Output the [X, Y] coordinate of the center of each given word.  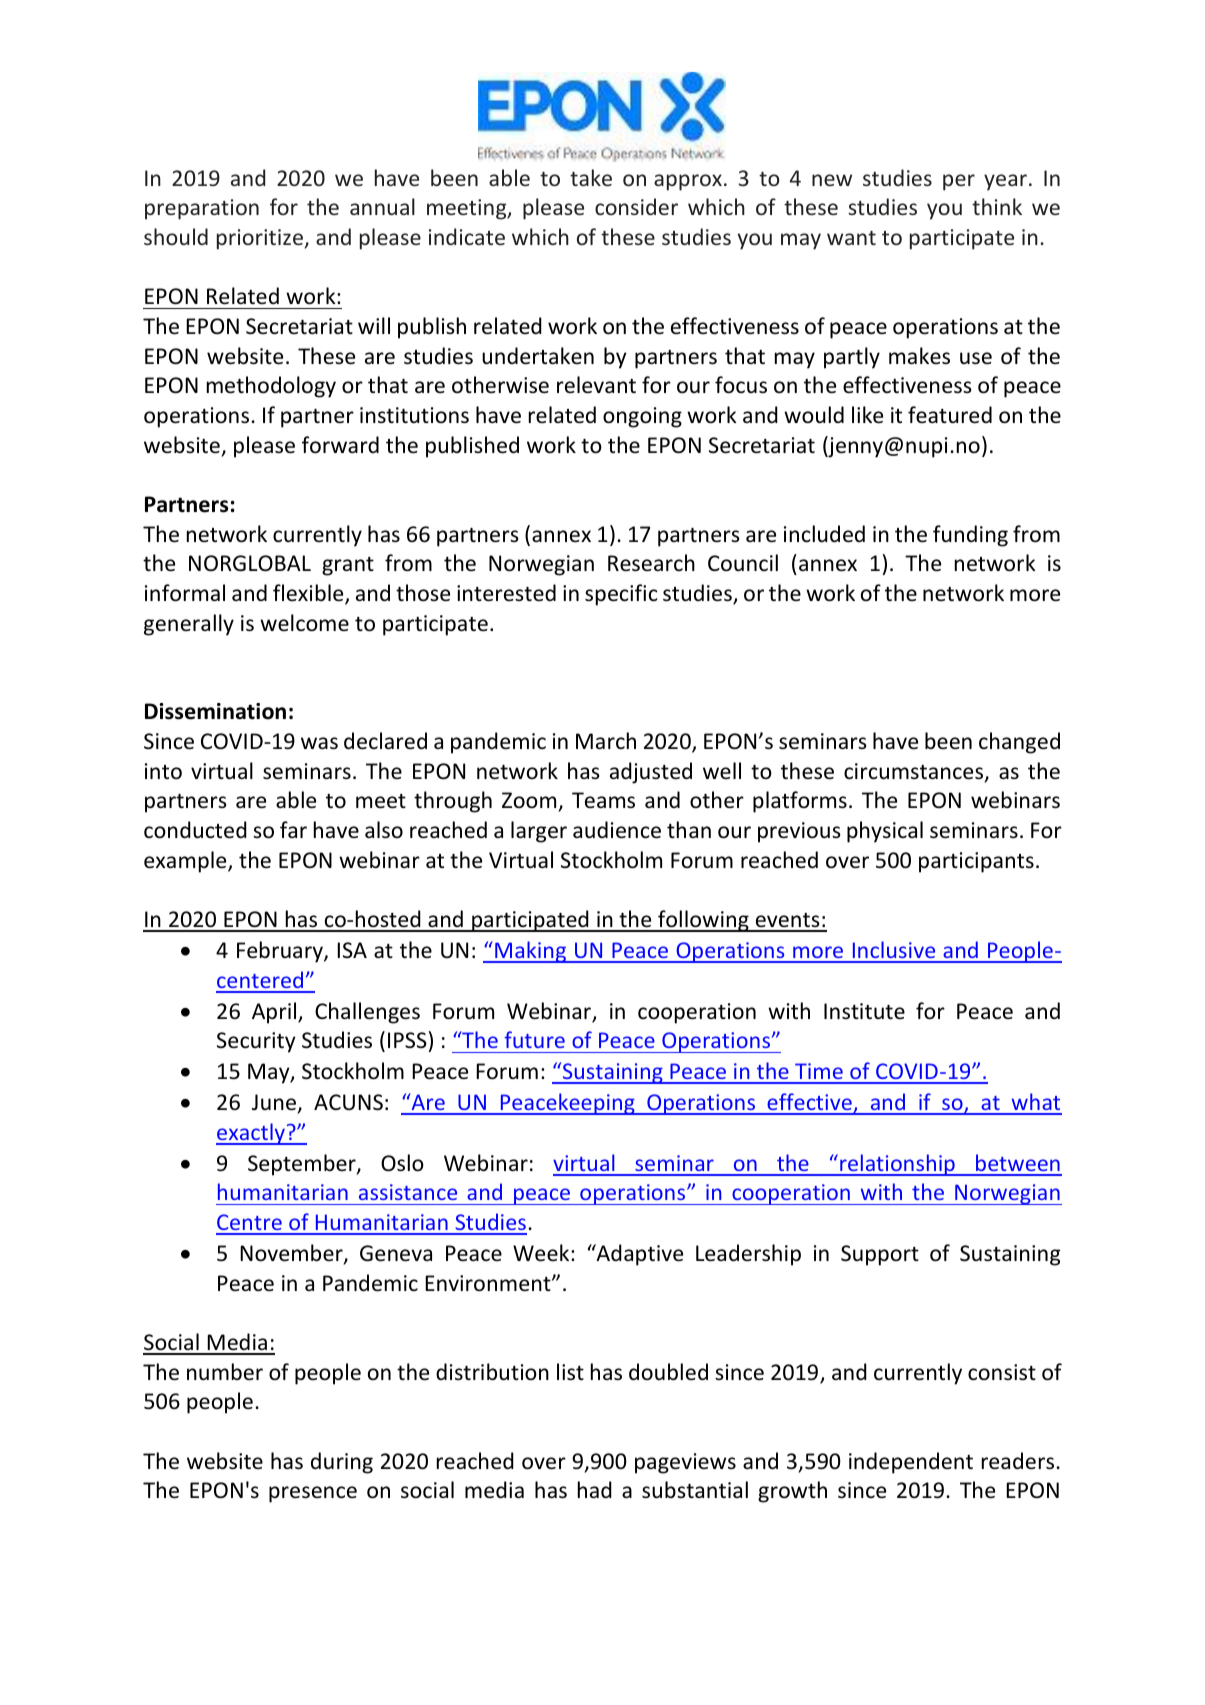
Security [256, 1042]
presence [313, 1494]
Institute [864, 1011]
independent [911, 1463]
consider [636, 206]
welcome [304, 623]
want [851, 238]
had [595, 1489]
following [703, 921]
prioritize [260, 239]
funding [970, 536]
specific [621, 595]
